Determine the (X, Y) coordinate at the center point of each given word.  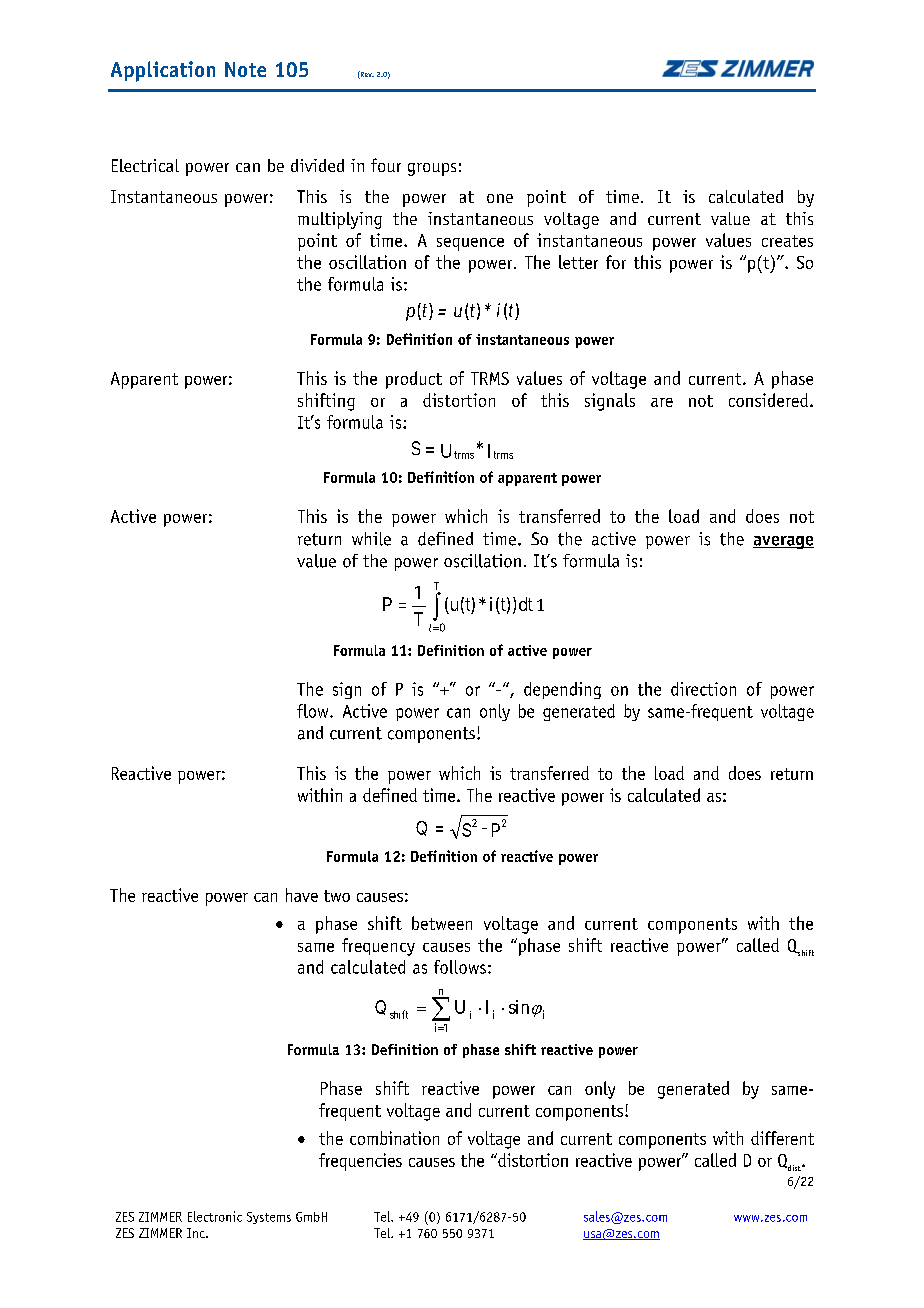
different (782, 1138)
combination (394, 1138)
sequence (470, 244)
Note (245, 69)
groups (432, 169)
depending (562, 690)
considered (768, 400)
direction (703, 689)
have (302, 895)
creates (787, 241)
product (414, 380)
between (442, 923)
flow (314, 711)
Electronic (215, 1216)
